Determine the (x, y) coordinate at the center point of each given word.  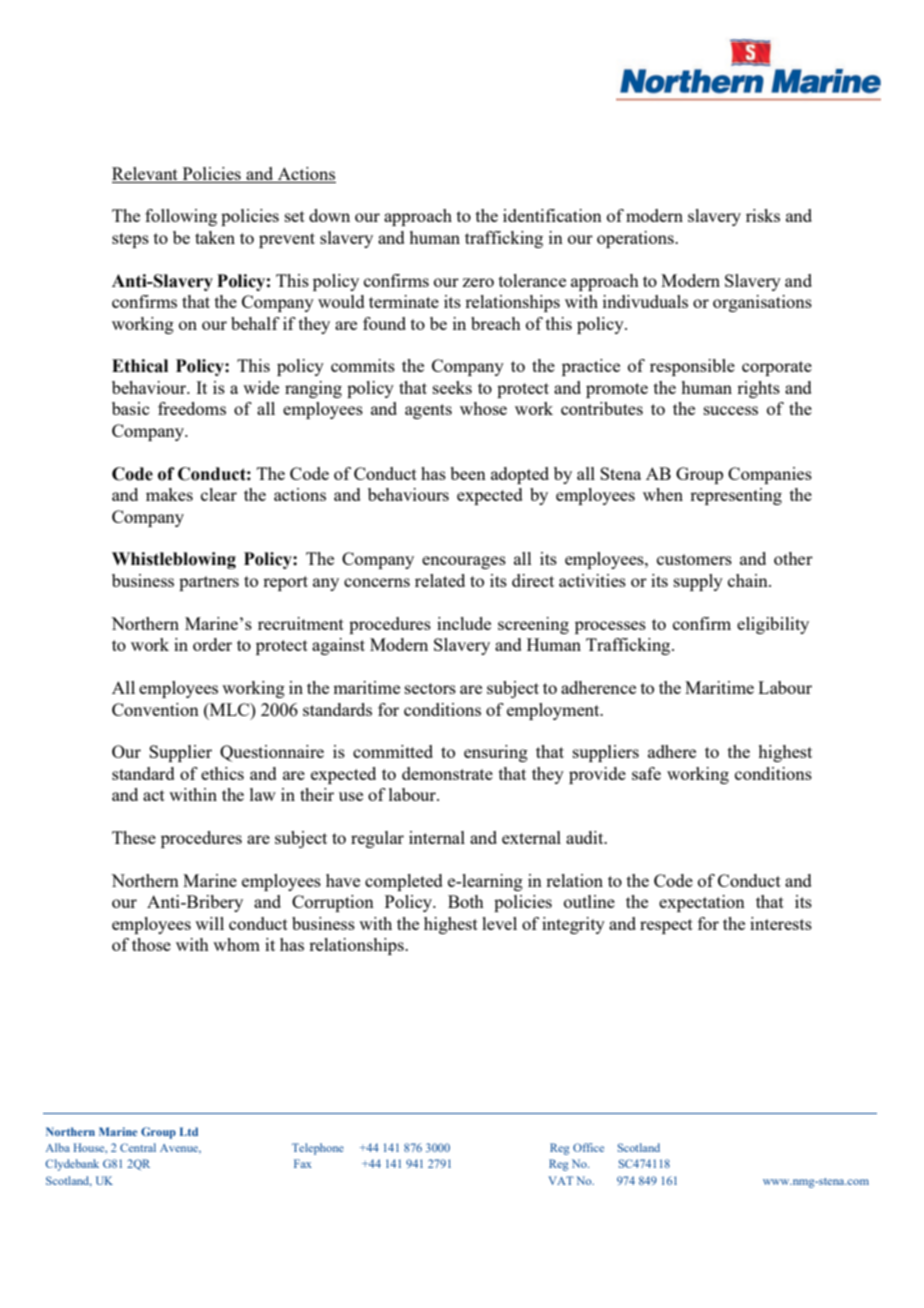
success (731, 410)
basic (130, 408)
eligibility (773, 625)
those (151, 944)
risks (763, 215)
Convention (155, 709)
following (181, 217)
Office (588, 1147)
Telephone (318, 1149)
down (329, 215)
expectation (702, 903)
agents (428, 411)
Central (138, 1147)
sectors (430, 688)
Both (466, 901)
